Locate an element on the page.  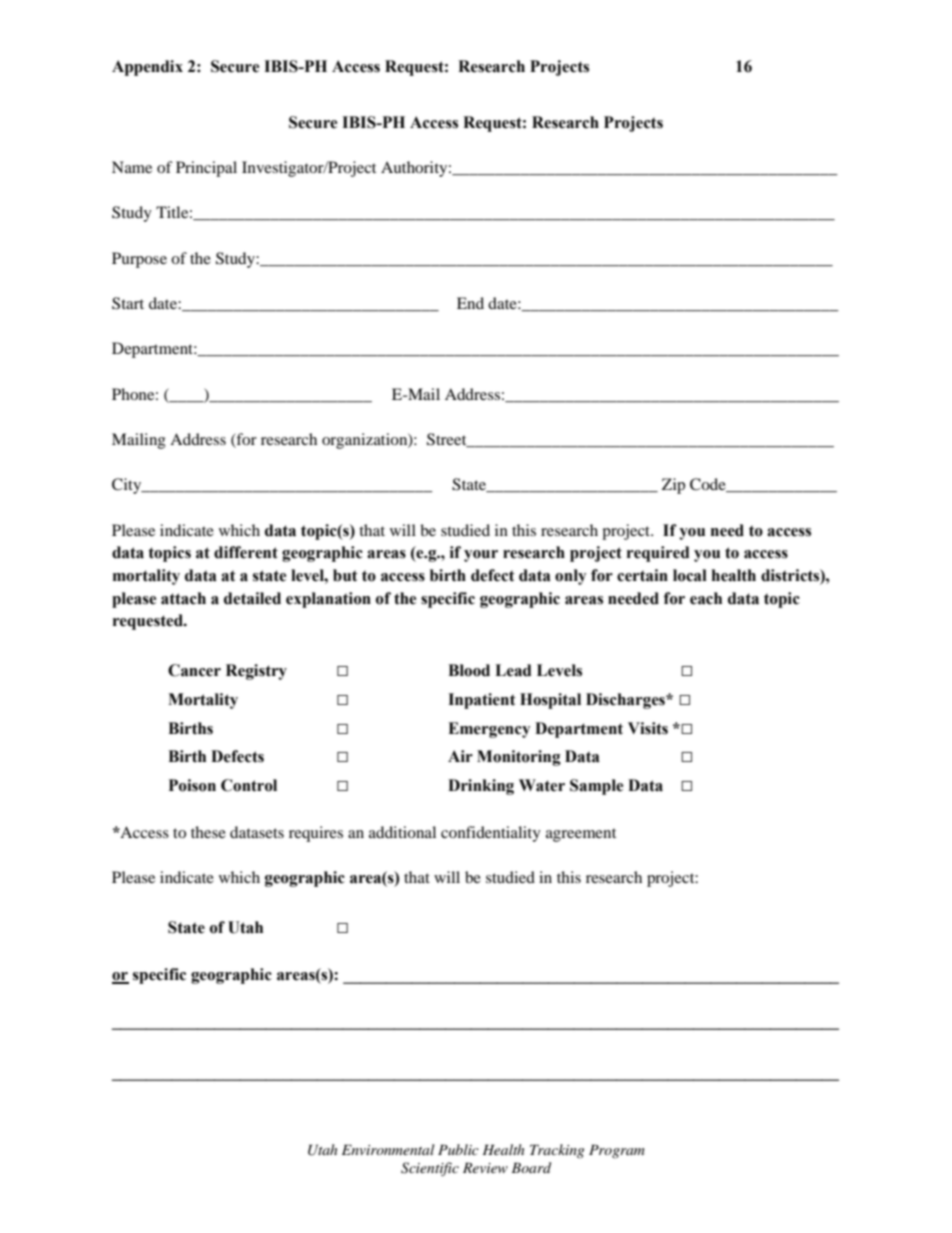
Blood is located at coordinates (469, 670).
